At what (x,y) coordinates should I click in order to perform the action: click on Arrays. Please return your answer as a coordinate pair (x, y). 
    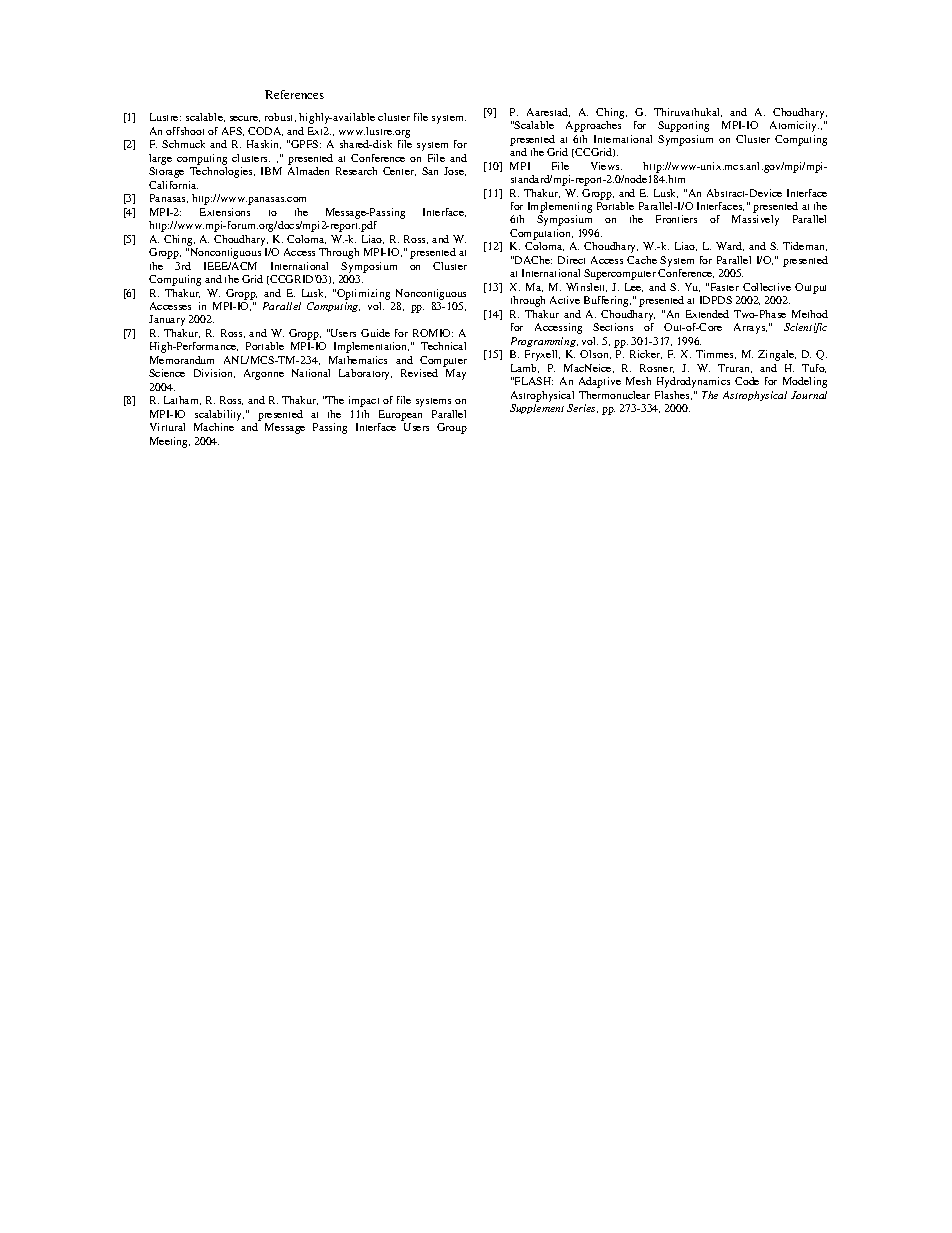
    Looking at the image, I should click on (750, 328).
